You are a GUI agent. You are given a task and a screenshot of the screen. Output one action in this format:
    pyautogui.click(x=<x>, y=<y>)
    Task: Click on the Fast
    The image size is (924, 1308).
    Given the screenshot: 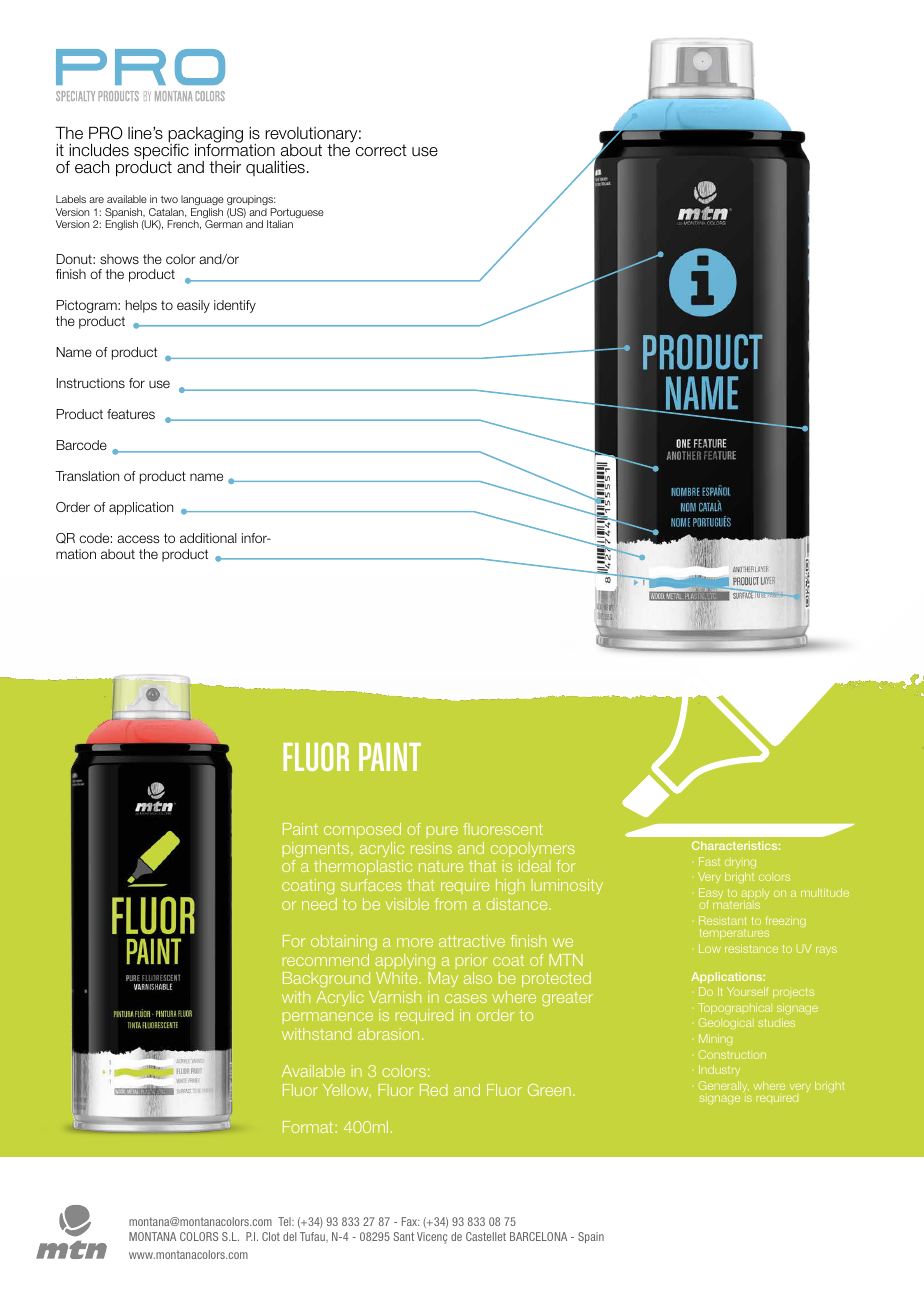 What is the action you would take?
    pyautogui.click(x=709, y=861)
